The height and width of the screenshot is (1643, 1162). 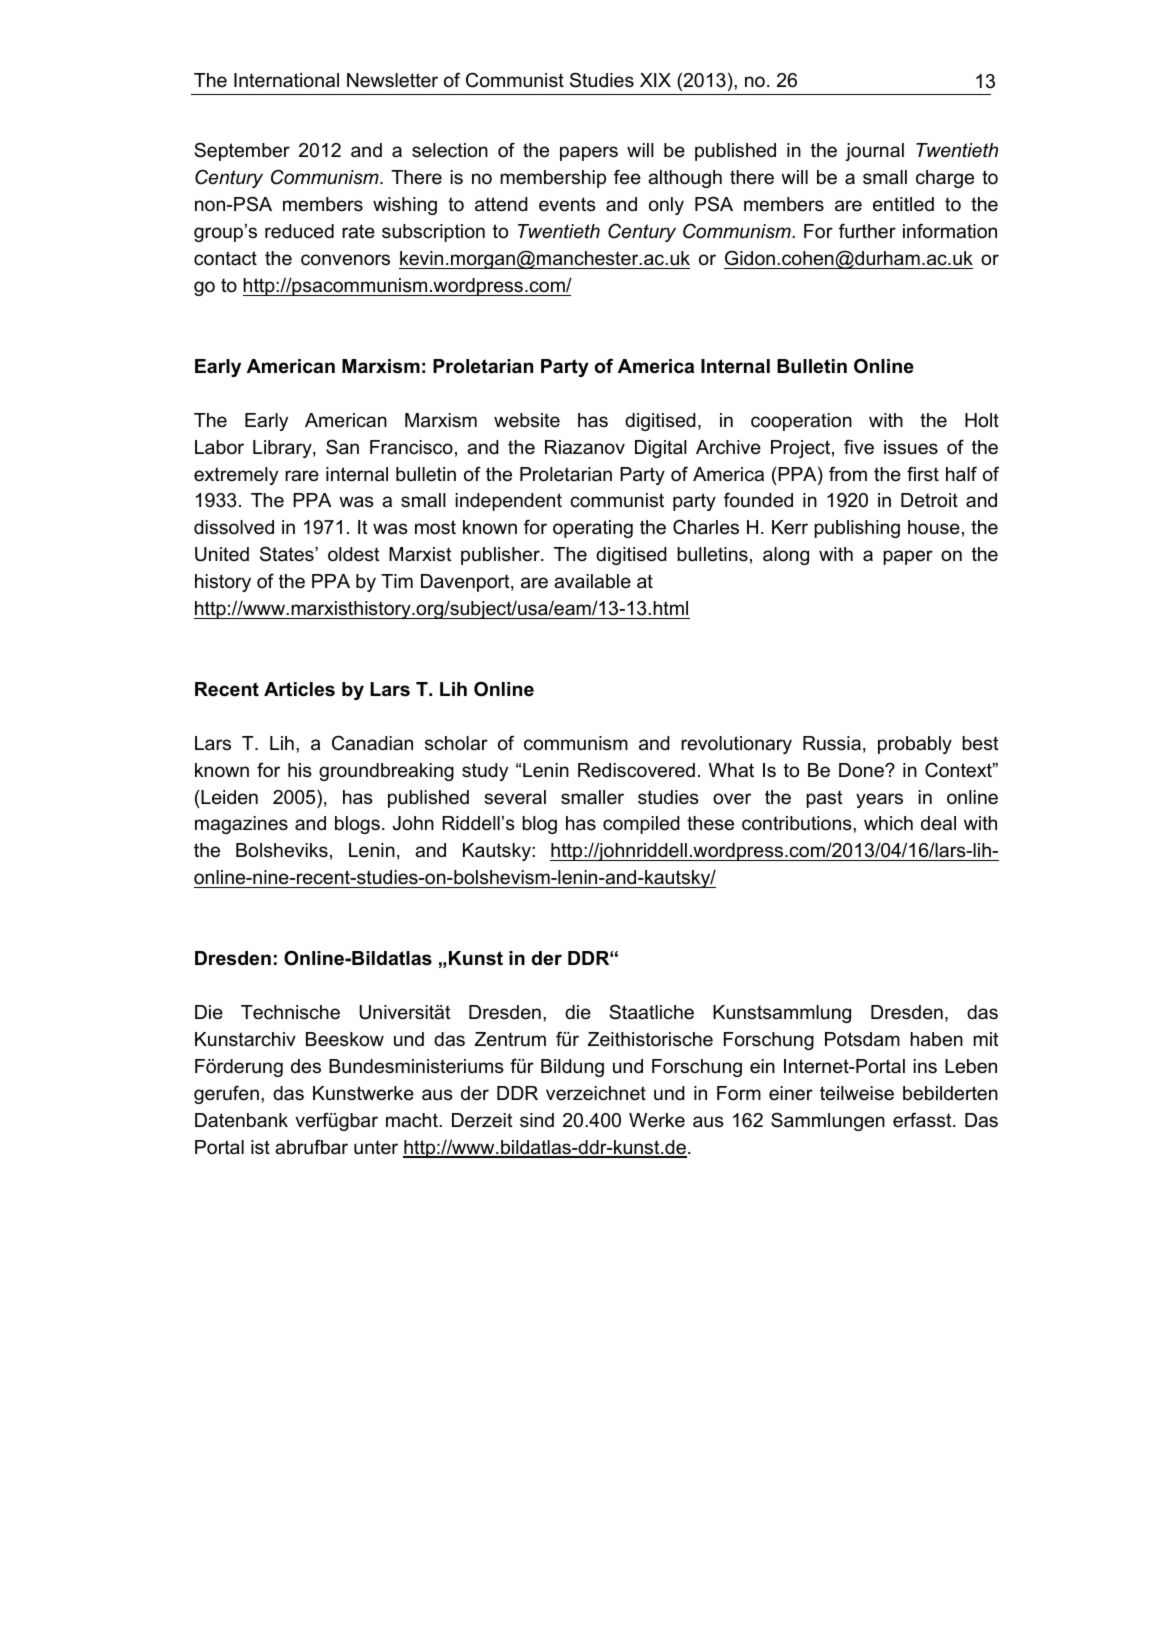 What do you see at coordinates (655, 80) in the screenshot?
I see `XIX` at bounding box center [655, 80].
